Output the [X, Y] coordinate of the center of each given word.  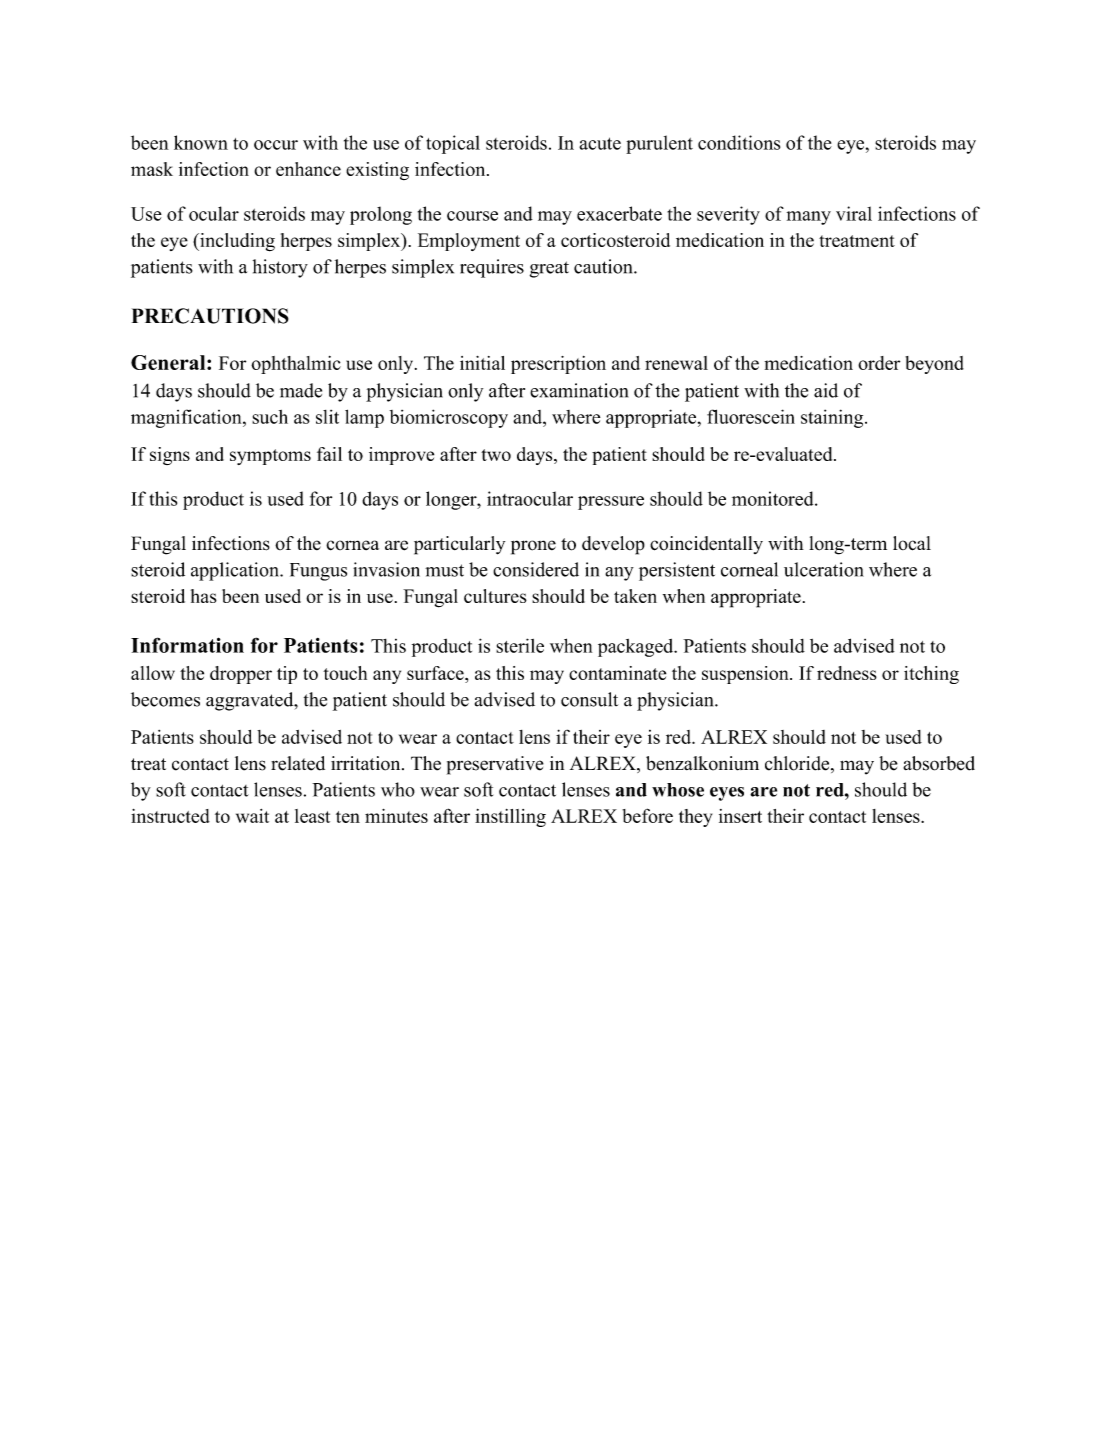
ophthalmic [296, 365]
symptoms [270, 457]
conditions [739, 142]
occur [276, 145]
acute [600, 143]
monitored [774, 498]
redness [847, 673]
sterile [520, 645]
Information [187, 645]
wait [252, 816]
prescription [558, 365]
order [879, 363]
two [496, 455]
